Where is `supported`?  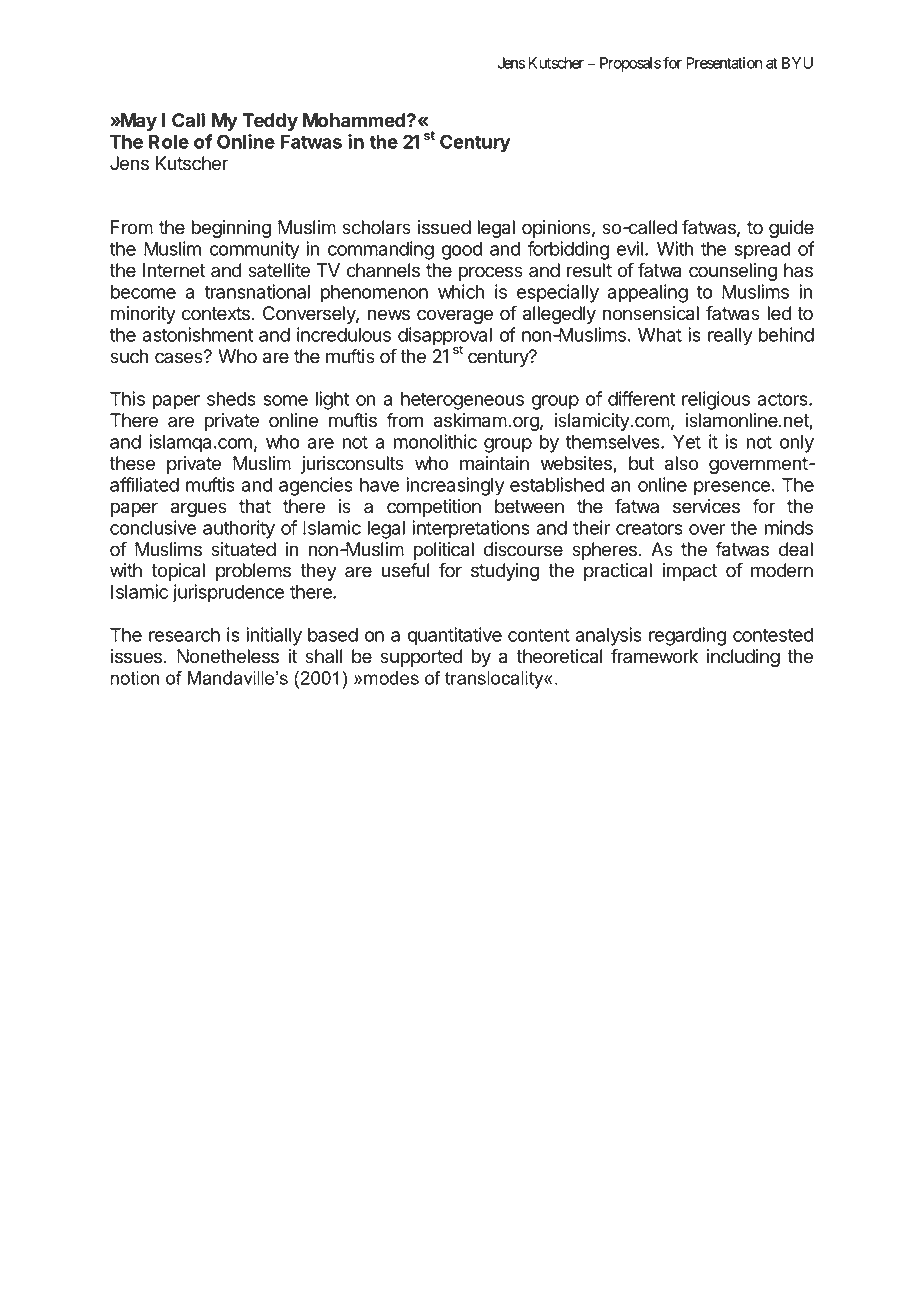
supported is located at coordinates (421, 658).
